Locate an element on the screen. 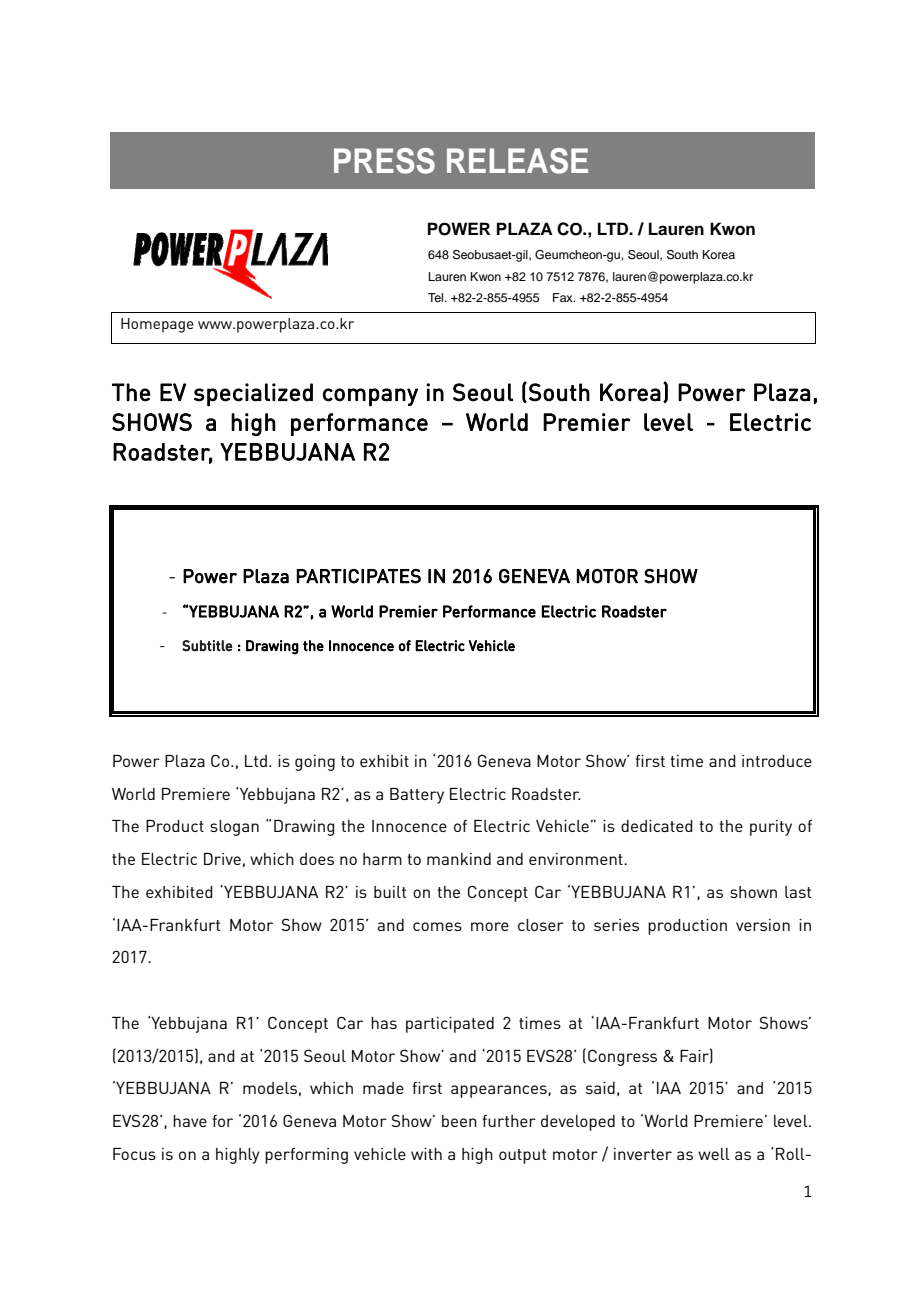 The width and height of the screenshot is (924, 1308). have is located at coordinates (190, 1121).
